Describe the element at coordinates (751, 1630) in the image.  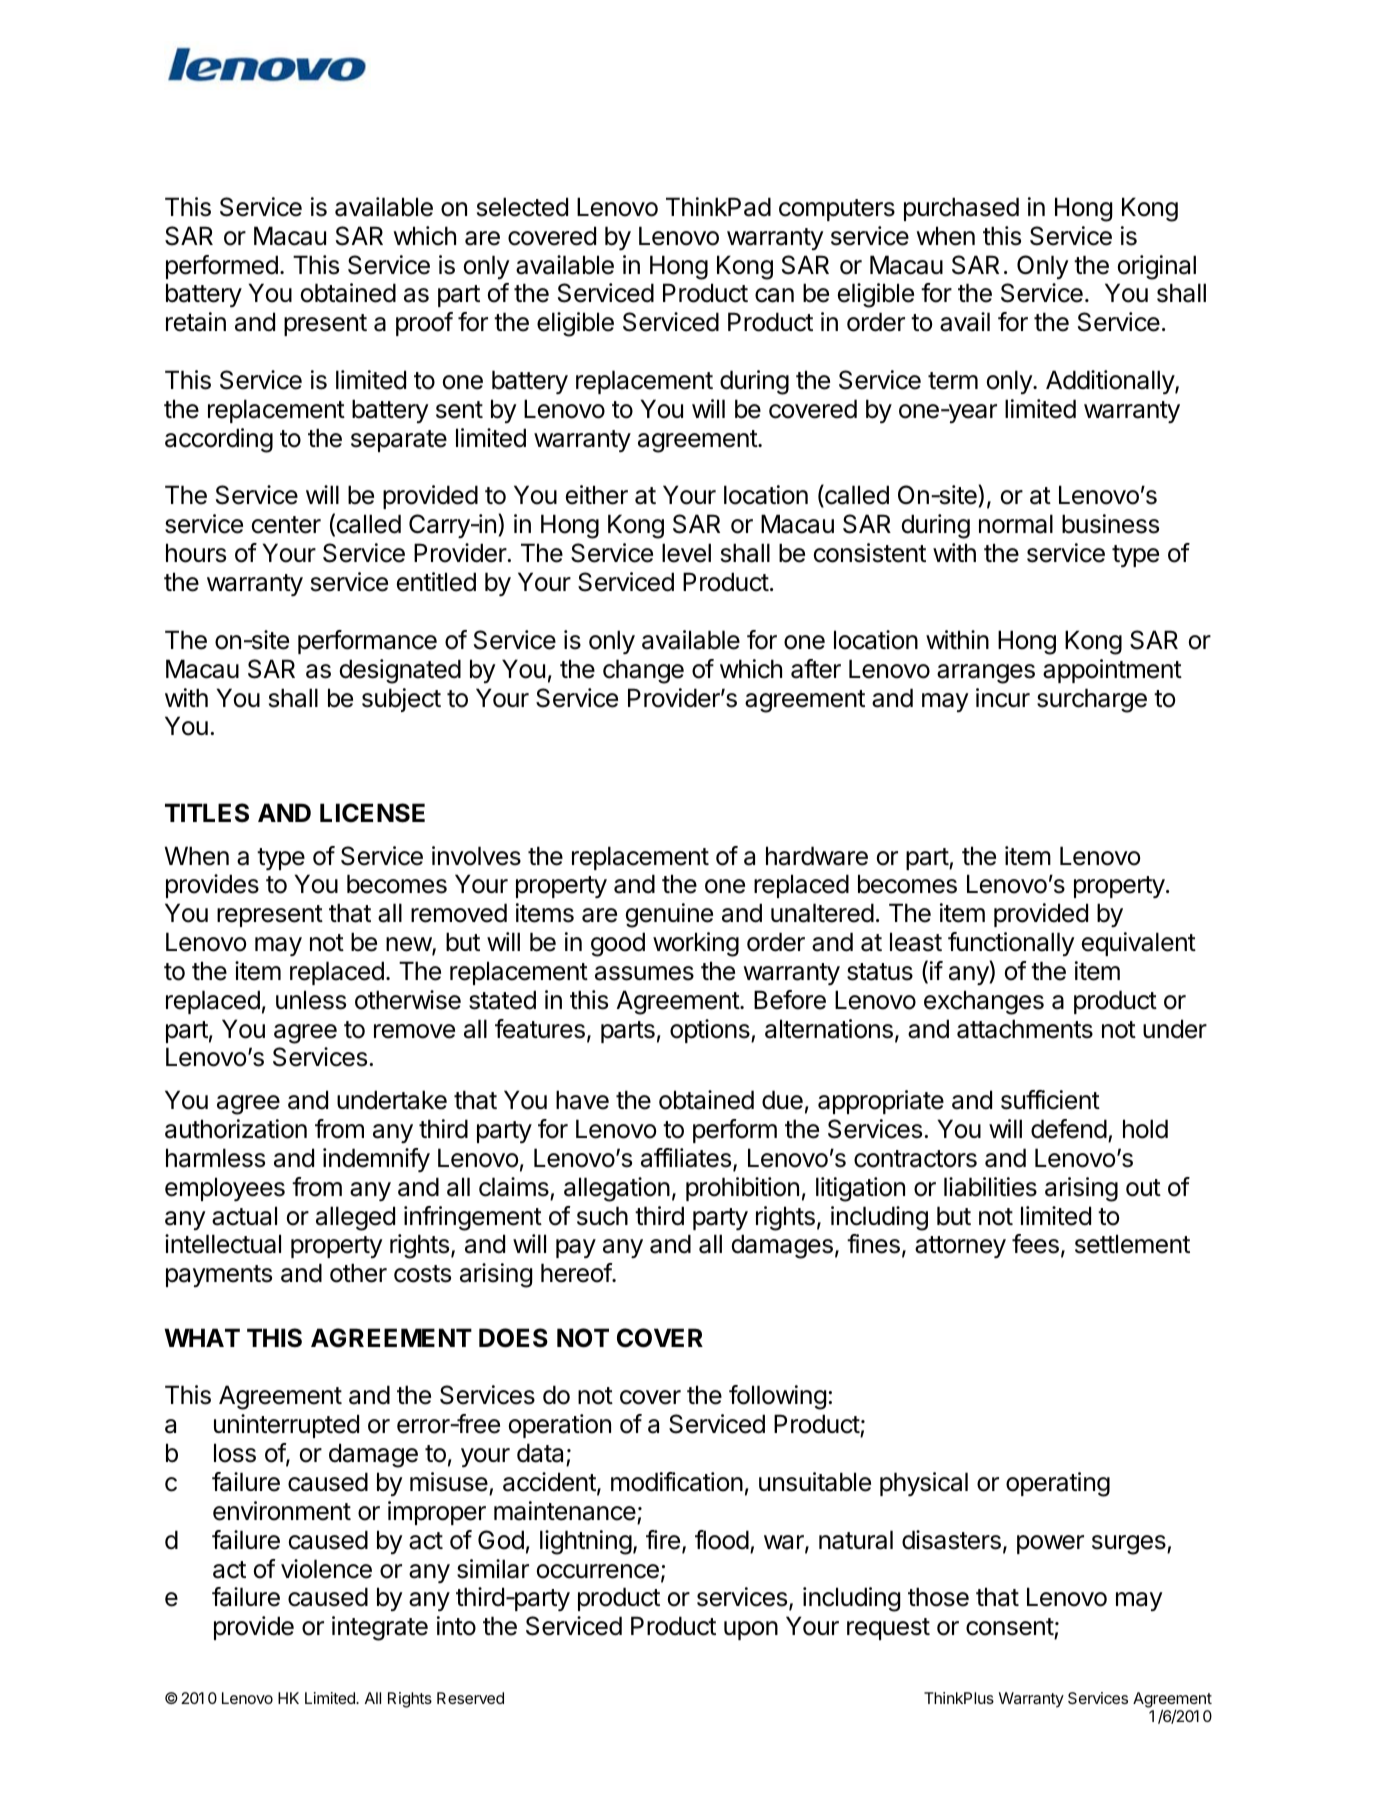
I see `upon` at that location.
